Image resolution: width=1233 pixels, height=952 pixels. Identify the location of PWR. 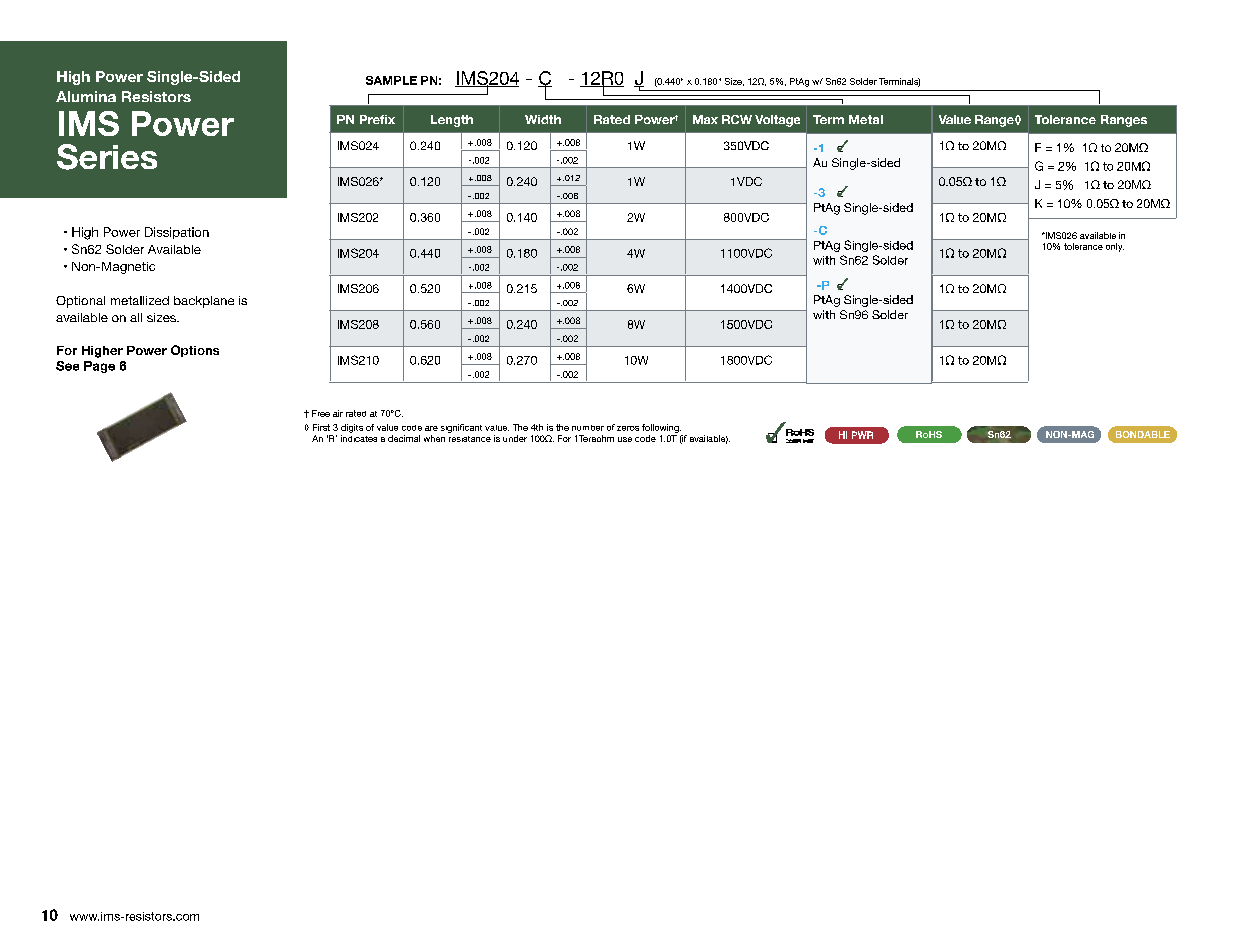
(862, 435).
